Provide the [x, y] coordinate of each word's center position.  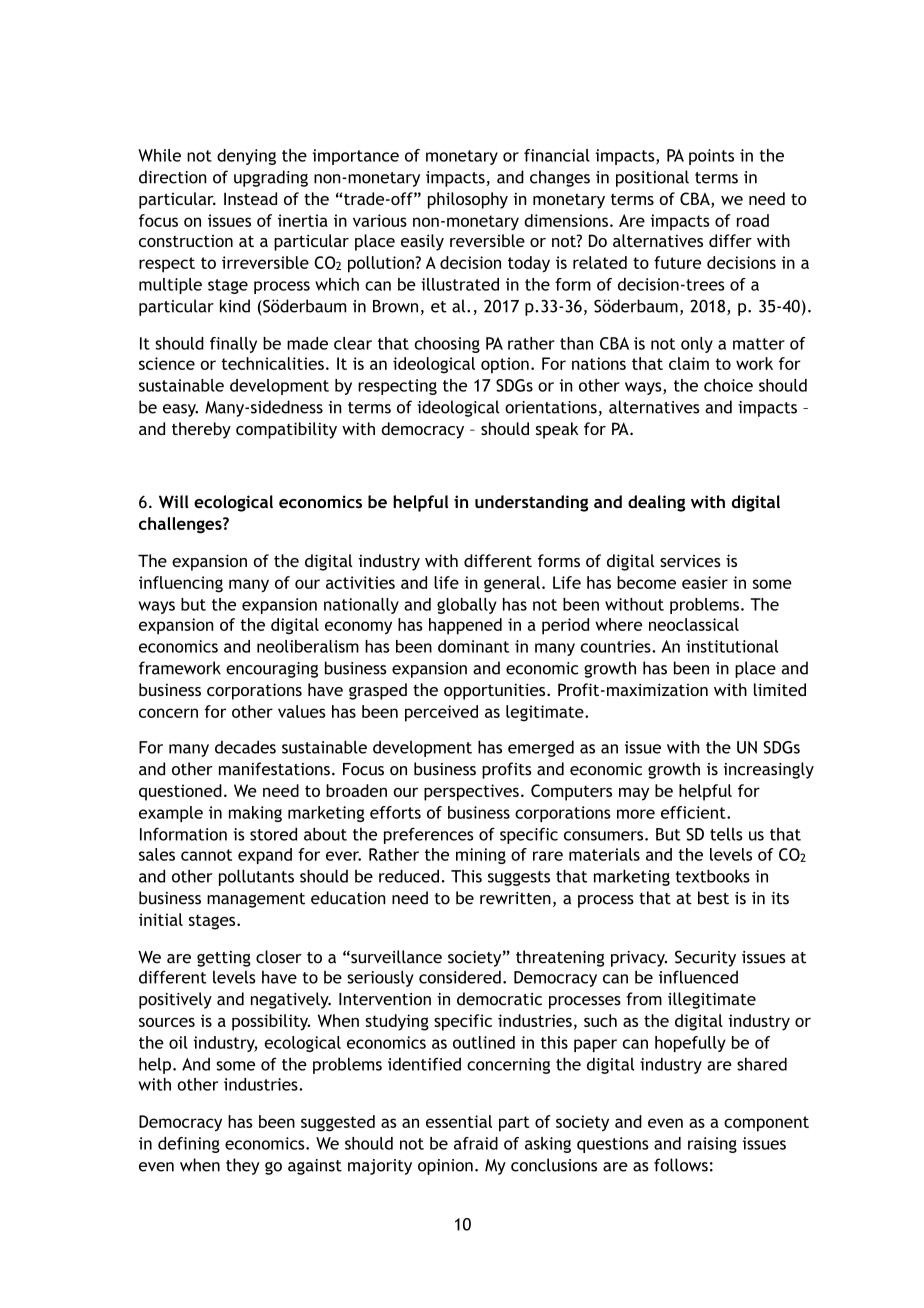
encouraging [272, 670]
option [505, 365]
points [711, 157]
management [256, 900]
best [713, 898]
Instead [250, 198]
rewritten [515, 898]
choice [728, 385]
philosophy [468, 200]
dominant [473, 646]
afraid [476, 1143]
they [243, 1166]
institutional [732, 646]
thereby [201, 430]
